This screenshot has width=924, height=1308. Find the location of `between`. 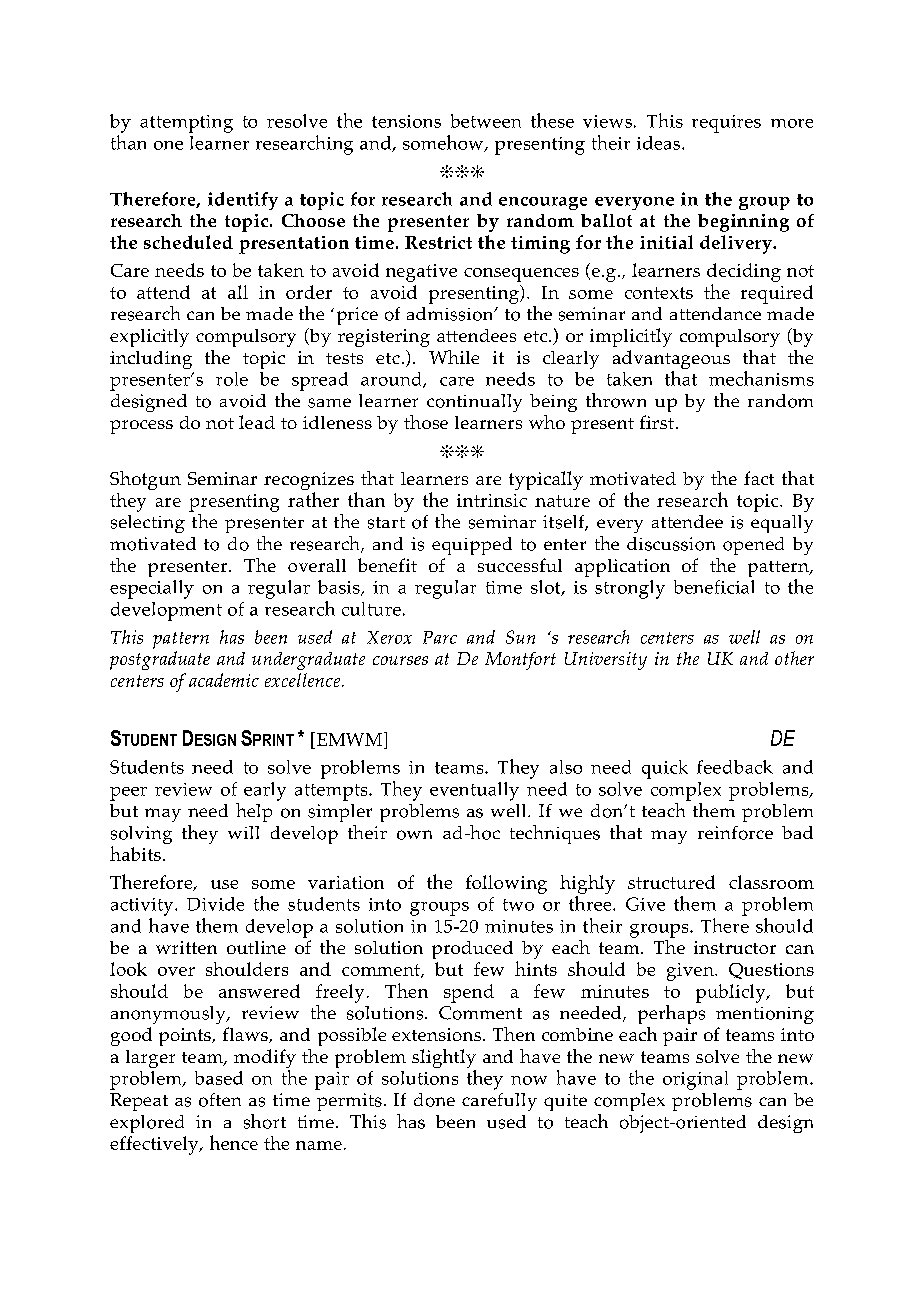

between is located at coordinates (486, 121).
